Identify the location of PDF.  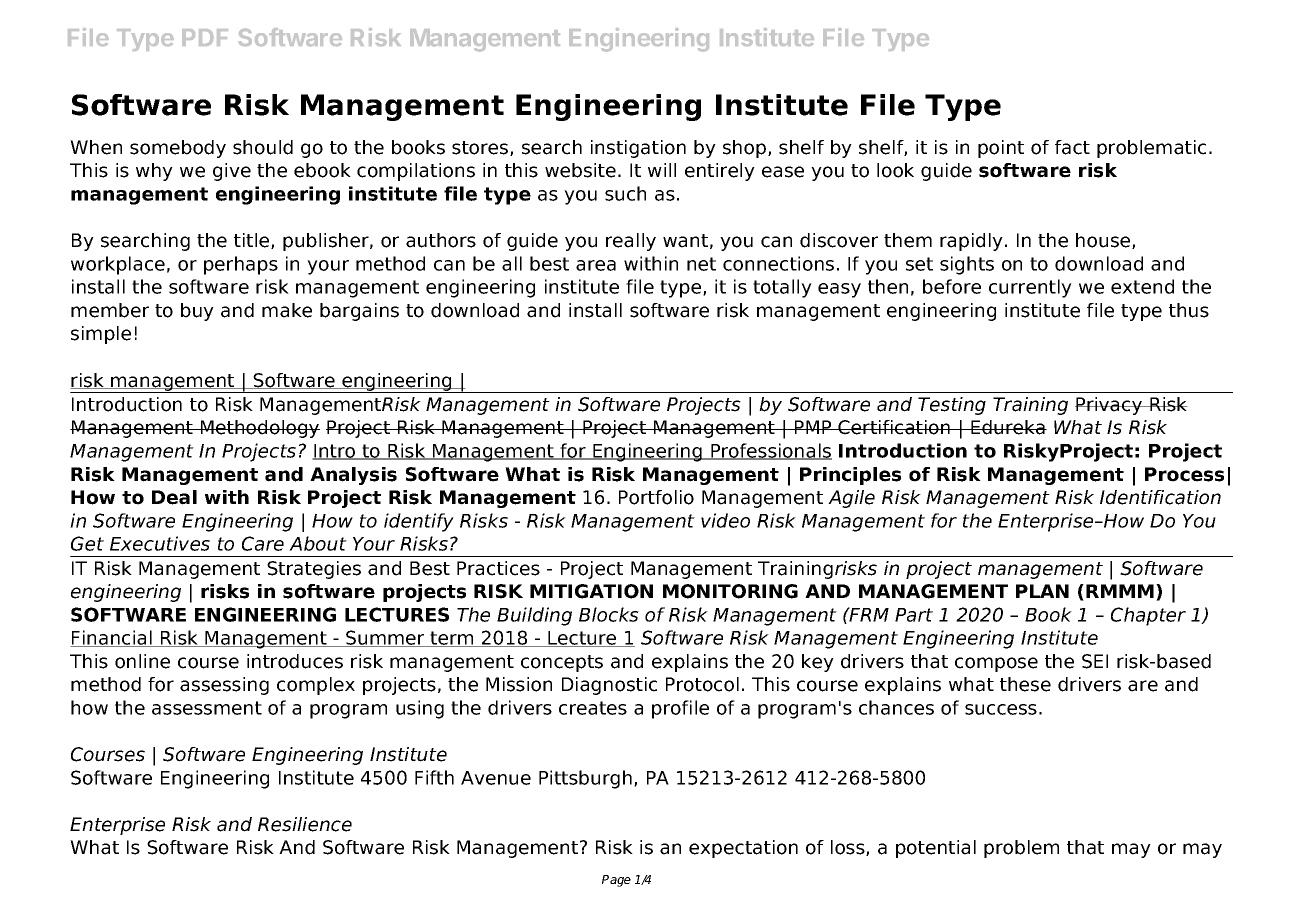
(205, 37).
